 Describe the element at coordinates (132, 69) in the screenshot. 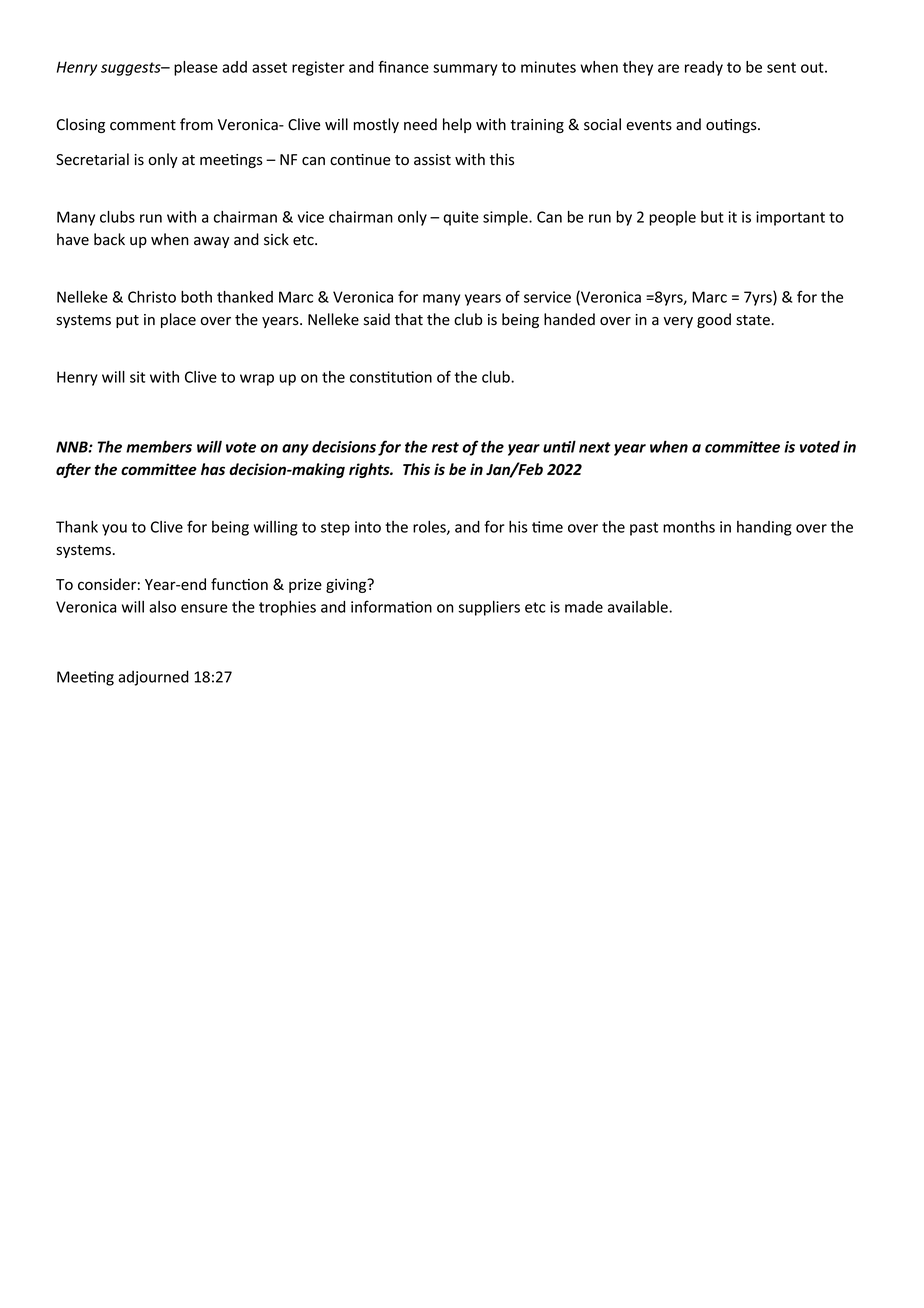

I see `suggests` at that location.
